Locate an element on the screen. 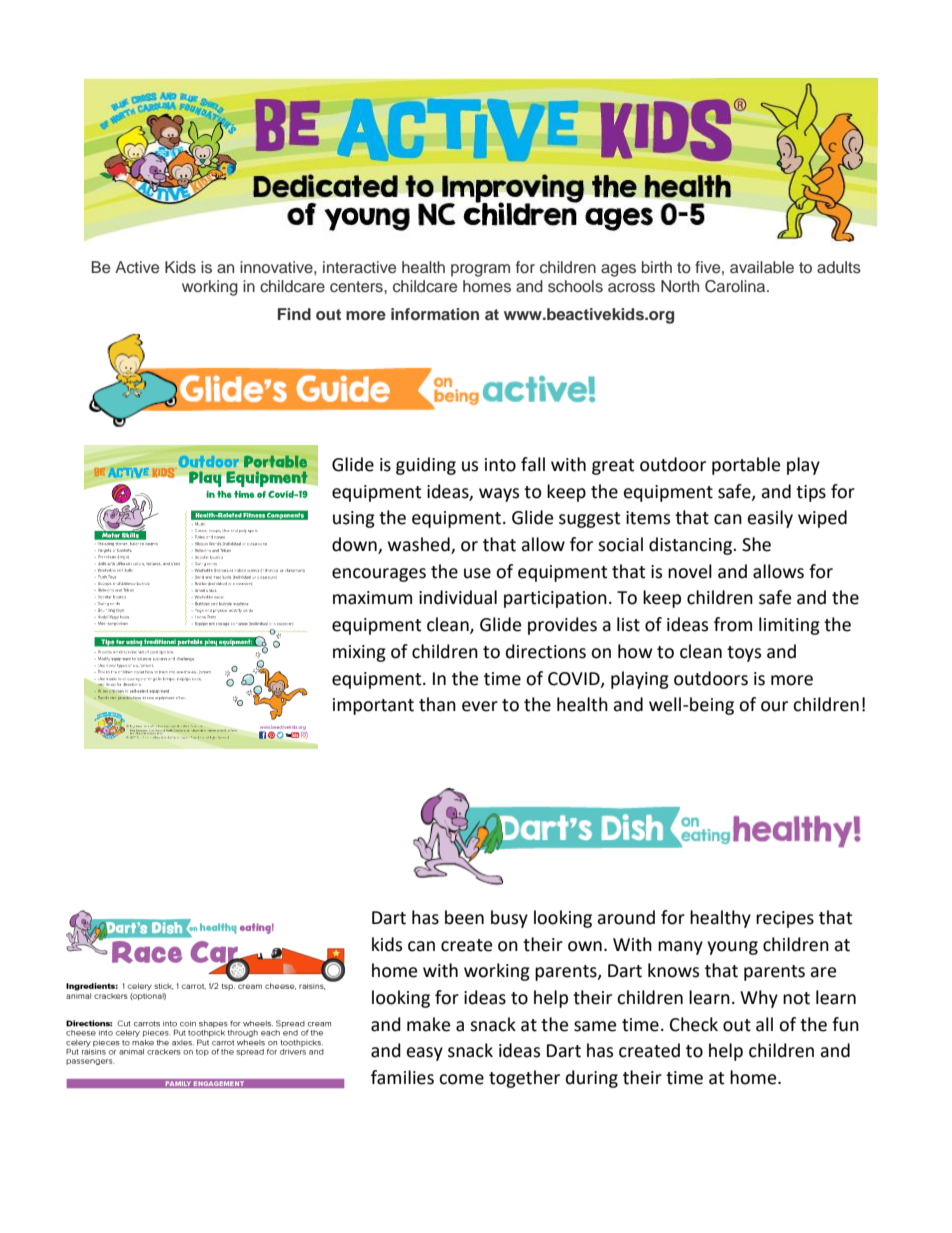  available is located at coordinates (762, 267).
